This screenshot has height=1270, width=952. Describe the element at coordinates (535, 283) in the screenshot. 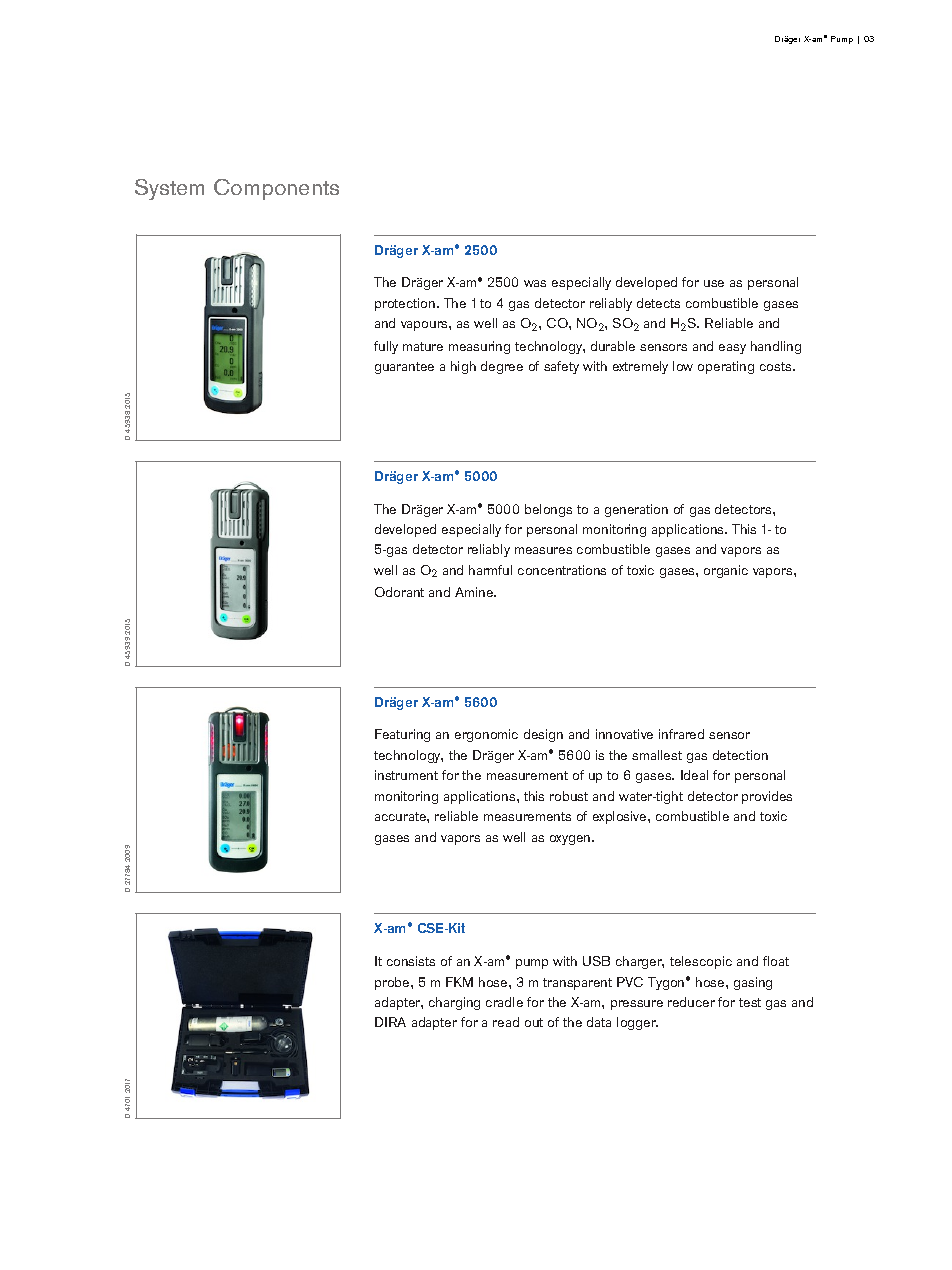

I see `was` at that location.
